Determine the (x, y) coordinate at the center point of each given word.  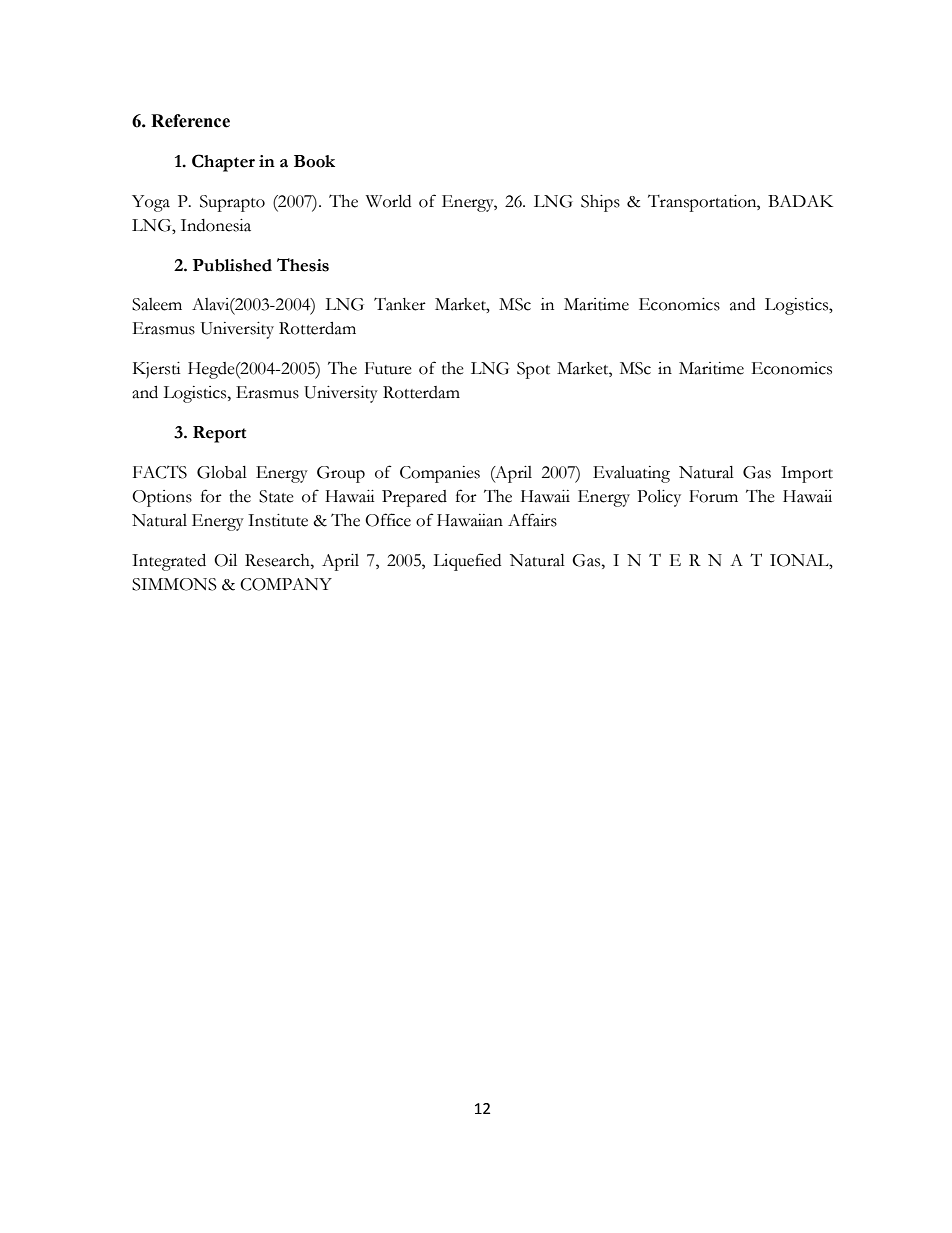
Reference (190, 121)
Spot (533, 370)
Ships (600, 203)
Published (232, 265)
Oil (225, 560)
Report (219, 434)
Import (807, 474)
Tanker (400, 304)
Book (314, 161)
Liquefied (467, 562)
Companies (440, 474)
